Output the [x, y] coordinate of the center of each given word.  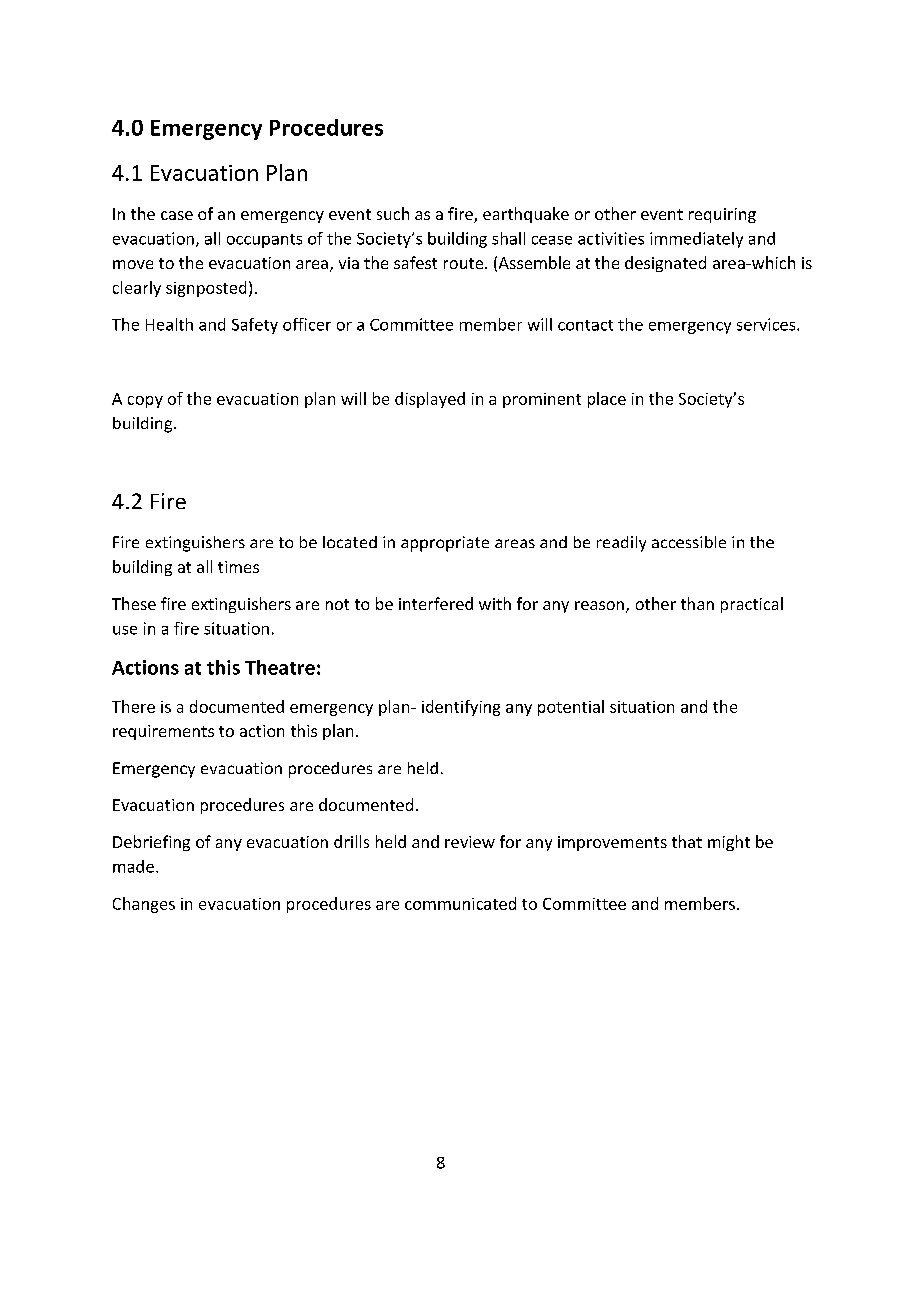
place [607, 400]
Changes [144, 905]
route [465, 263]
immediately [696, 240]
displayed [430, 400]
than [697, 603]
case [177, 215]
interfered [436, 603]
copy [145, 402]
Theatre [280, 667]
